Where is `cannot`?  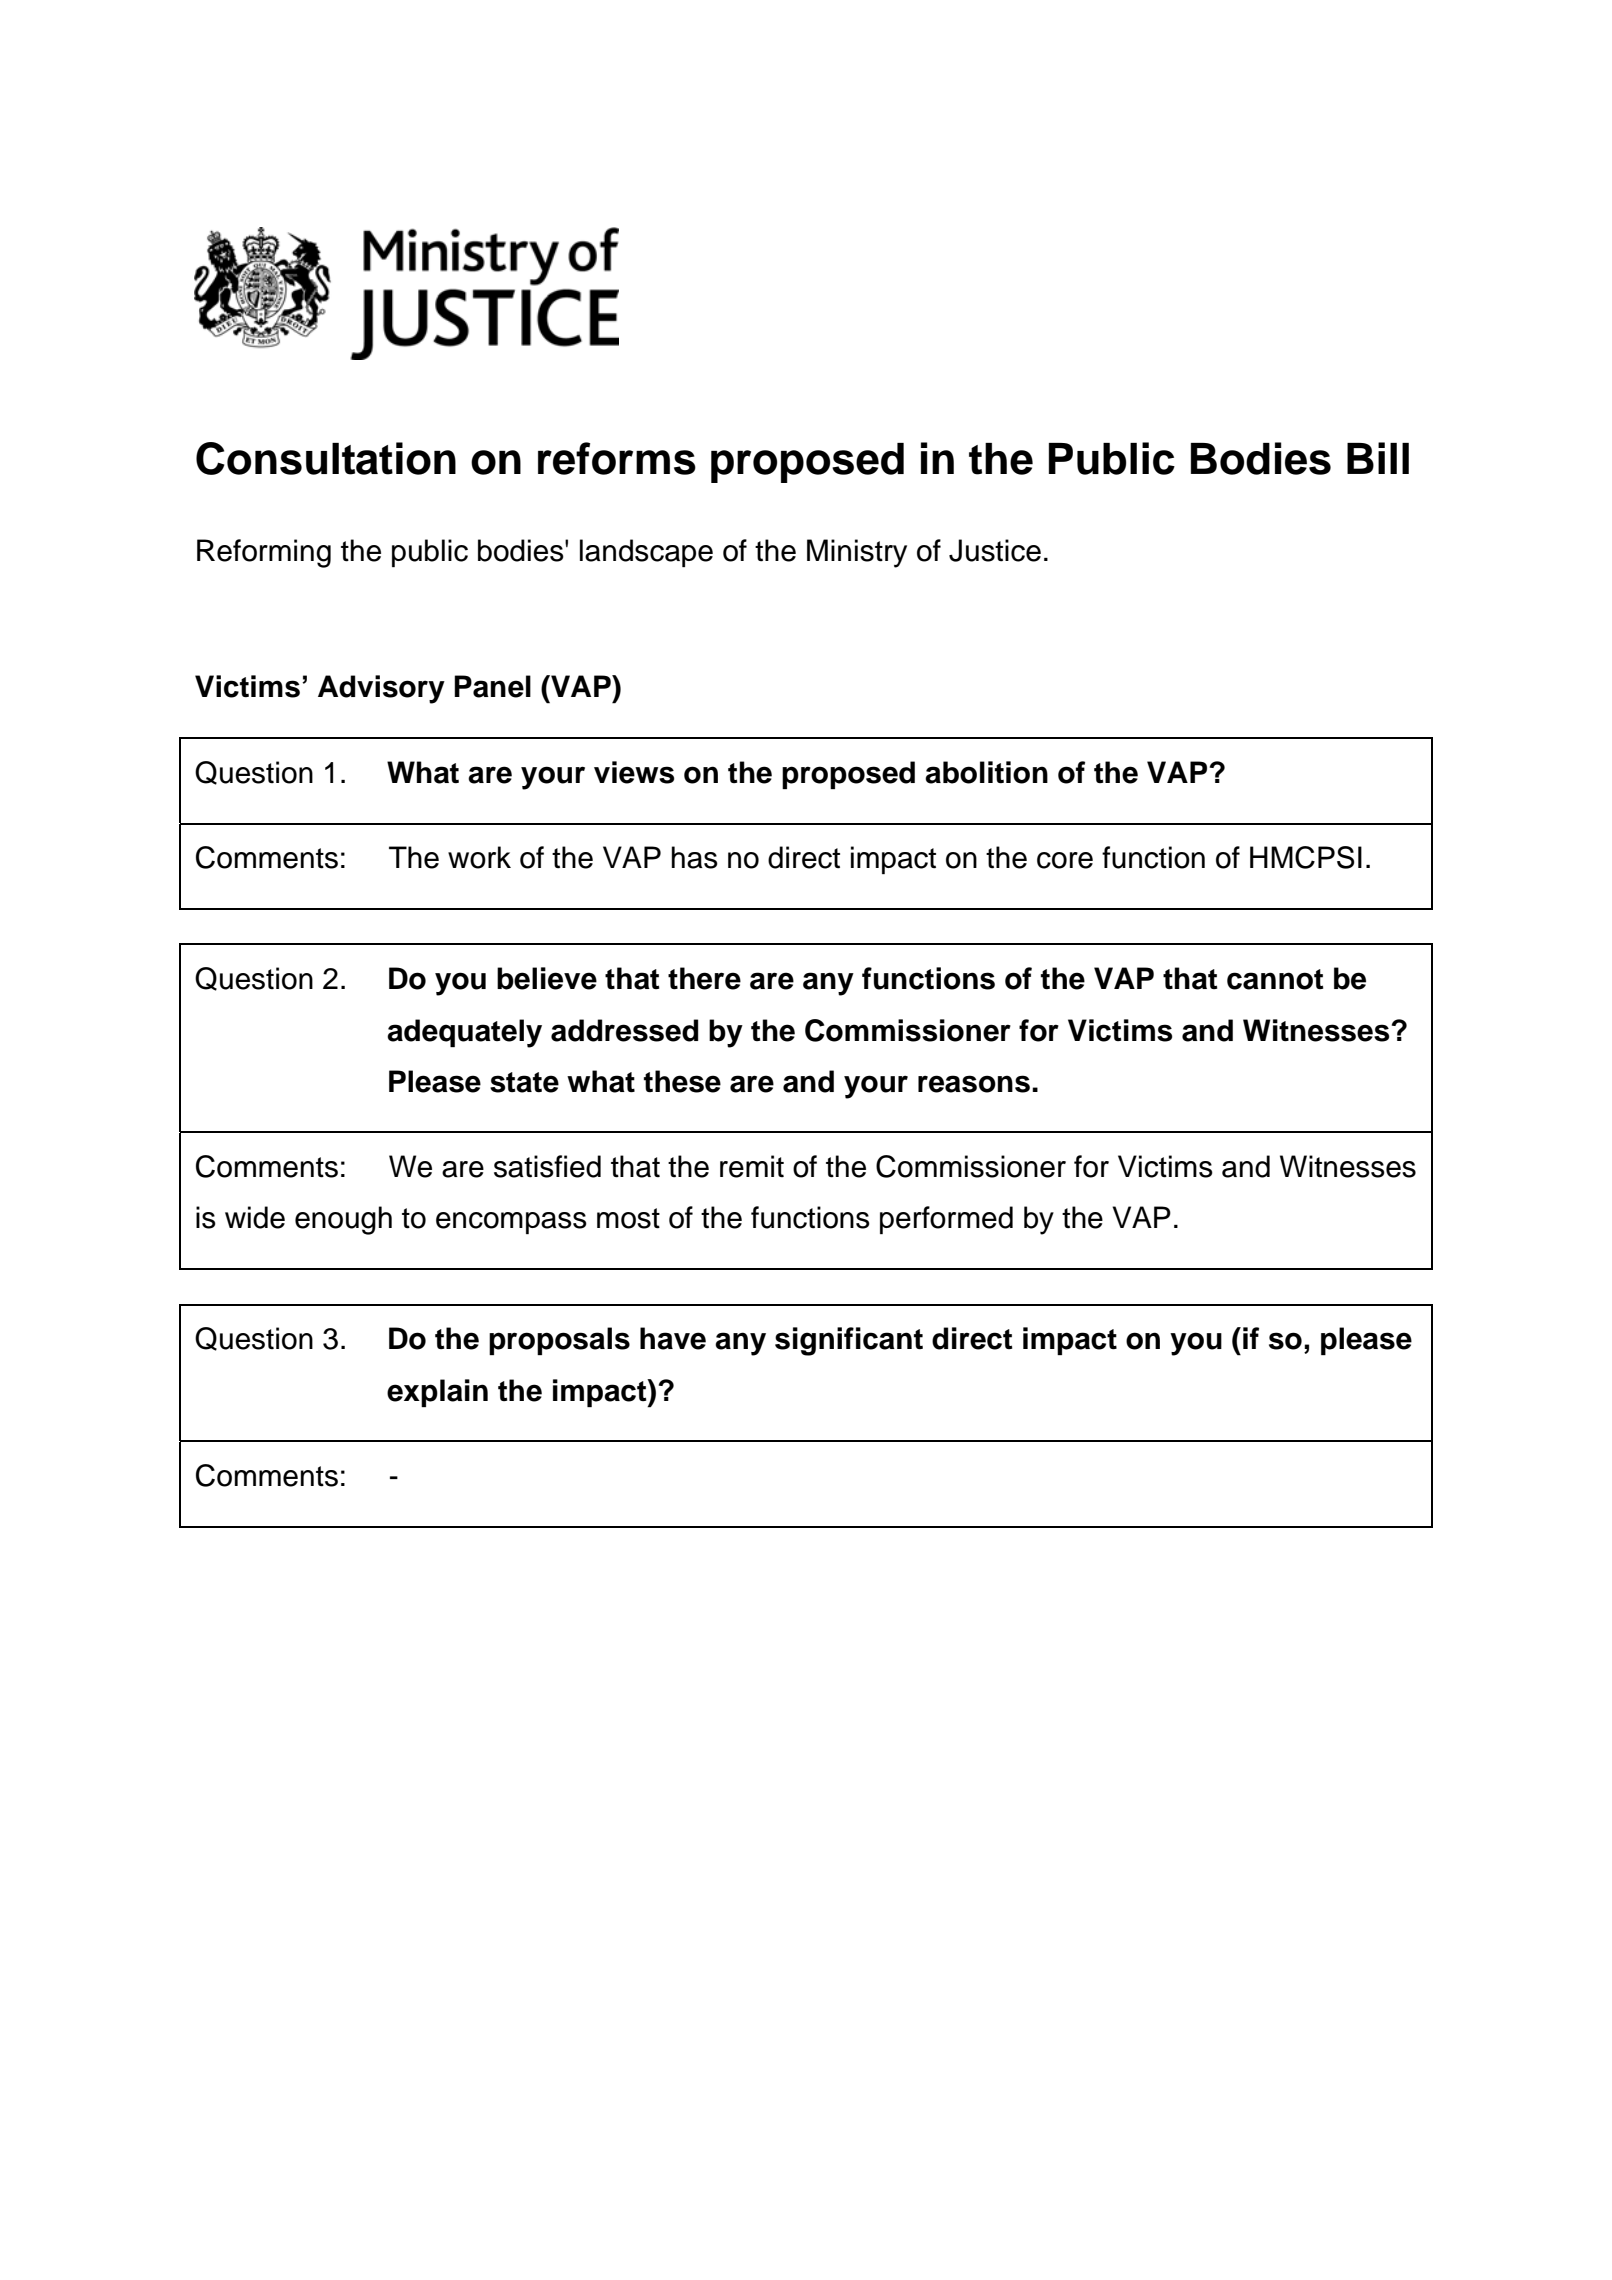
cannot is located at coordinates (1275, 979).
